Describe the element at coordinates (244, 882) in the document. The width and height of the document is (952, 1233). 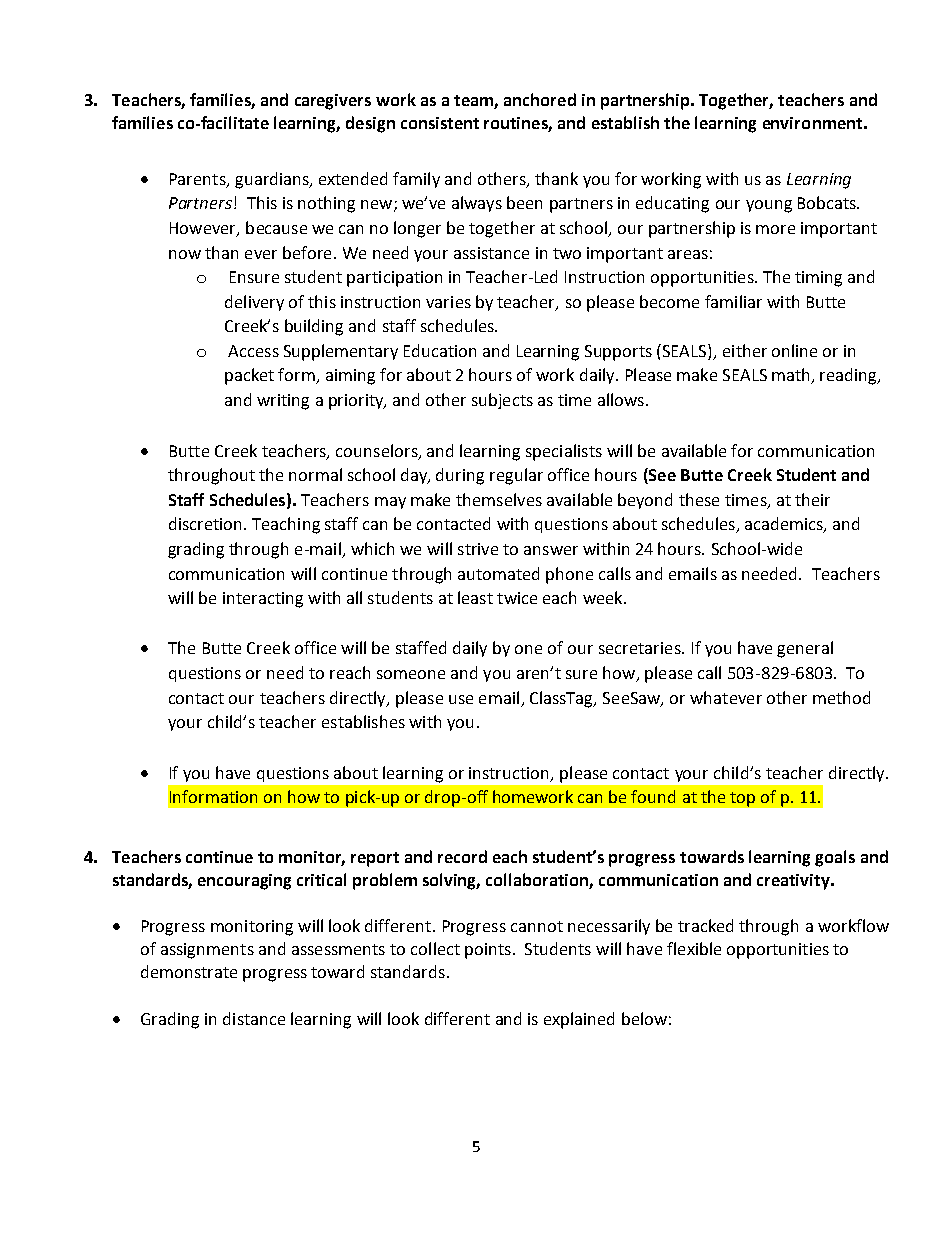
I see `encouraging` at that location.
